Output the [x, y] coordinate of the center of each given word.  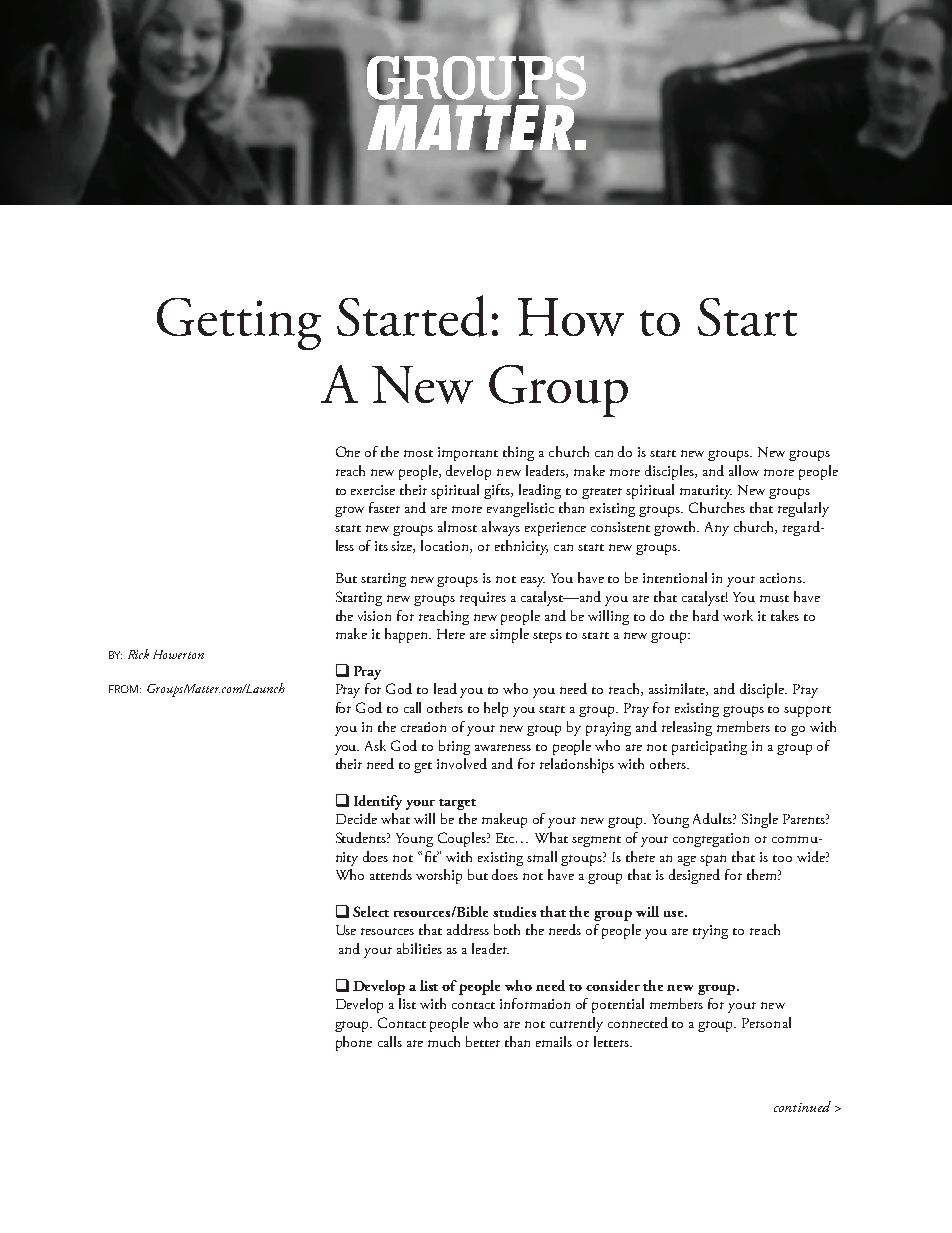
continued [802, 1106]
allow [744, 470]
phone [354, 1043]
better [483, 1041]
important [468, 454]
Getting [239, 324]
